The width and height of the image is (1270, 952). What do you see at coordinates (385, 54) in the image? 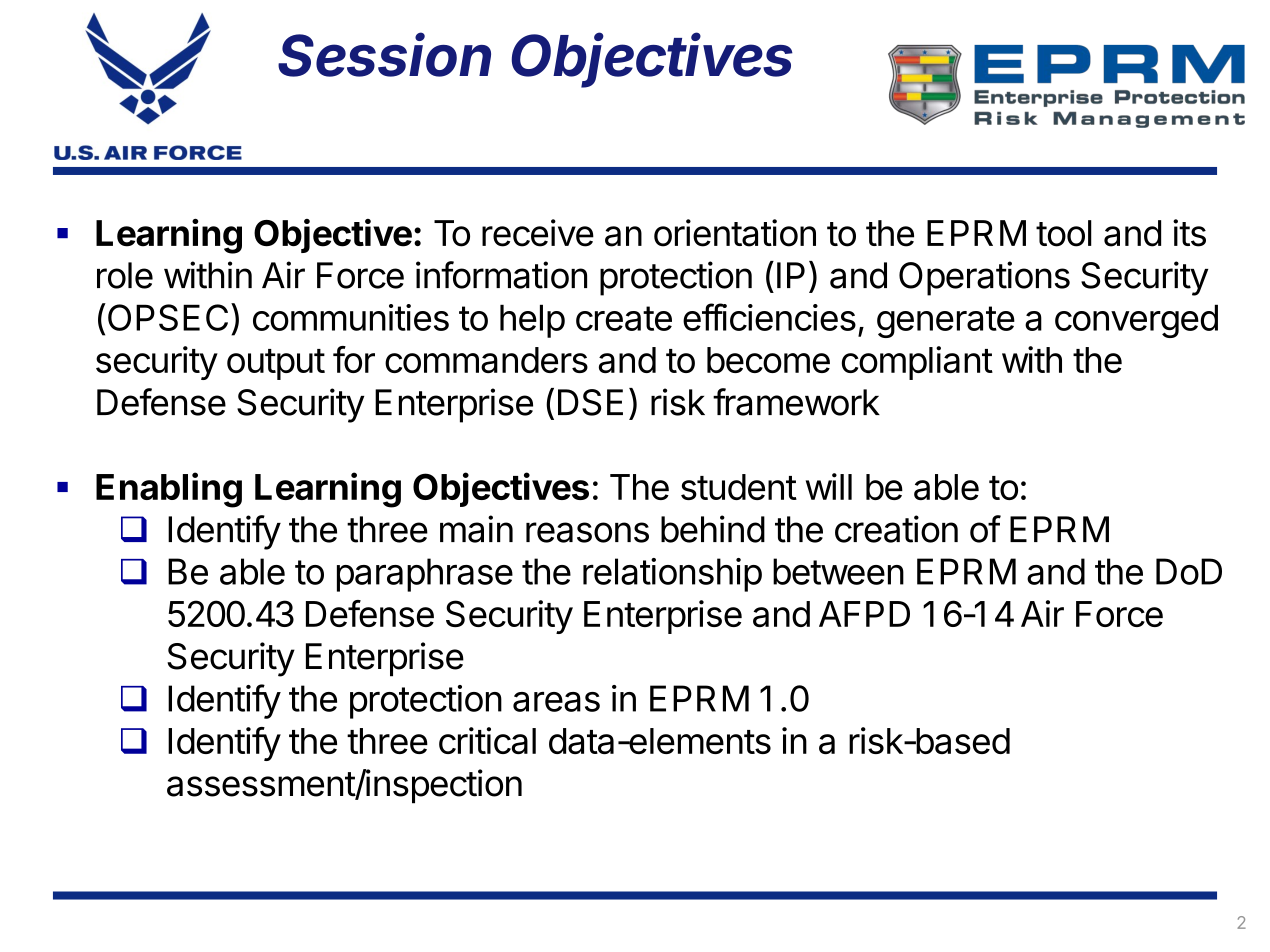
I see `Session` at bounding box center [385, 54].
